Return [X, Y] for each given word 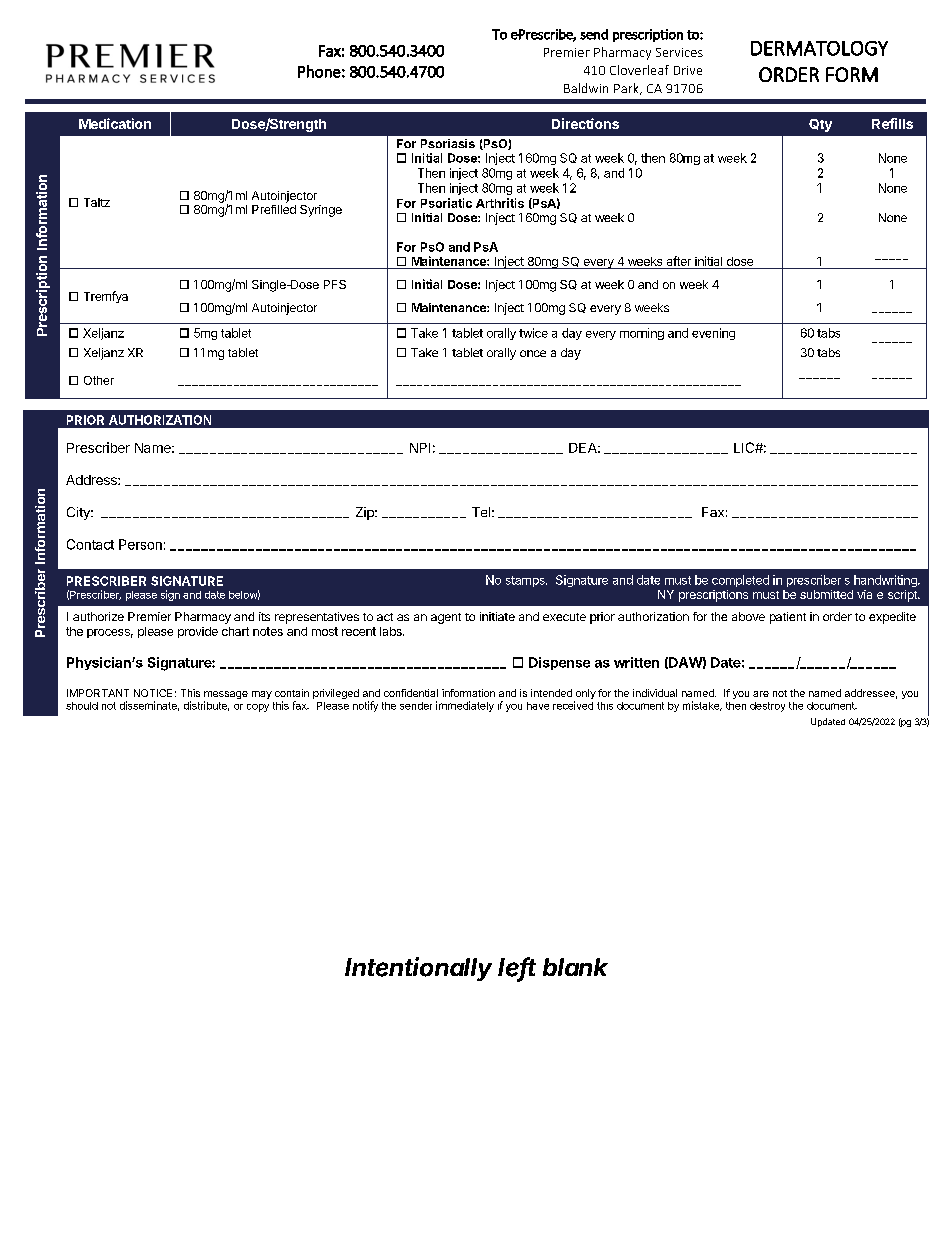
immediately [465, 706]
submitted [826, 594]
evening [713, 334]
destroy [767, 707]
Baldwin [586, 88]
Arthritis [500, 203]
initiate [497, 616]
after [679, 261]
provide [198, 632]
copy [258, 708]
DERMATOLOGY [819, 48]
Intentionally [418, 969]
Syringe [321, 211]
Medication [115, 123]
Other [99, 380]
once [533, 353]
